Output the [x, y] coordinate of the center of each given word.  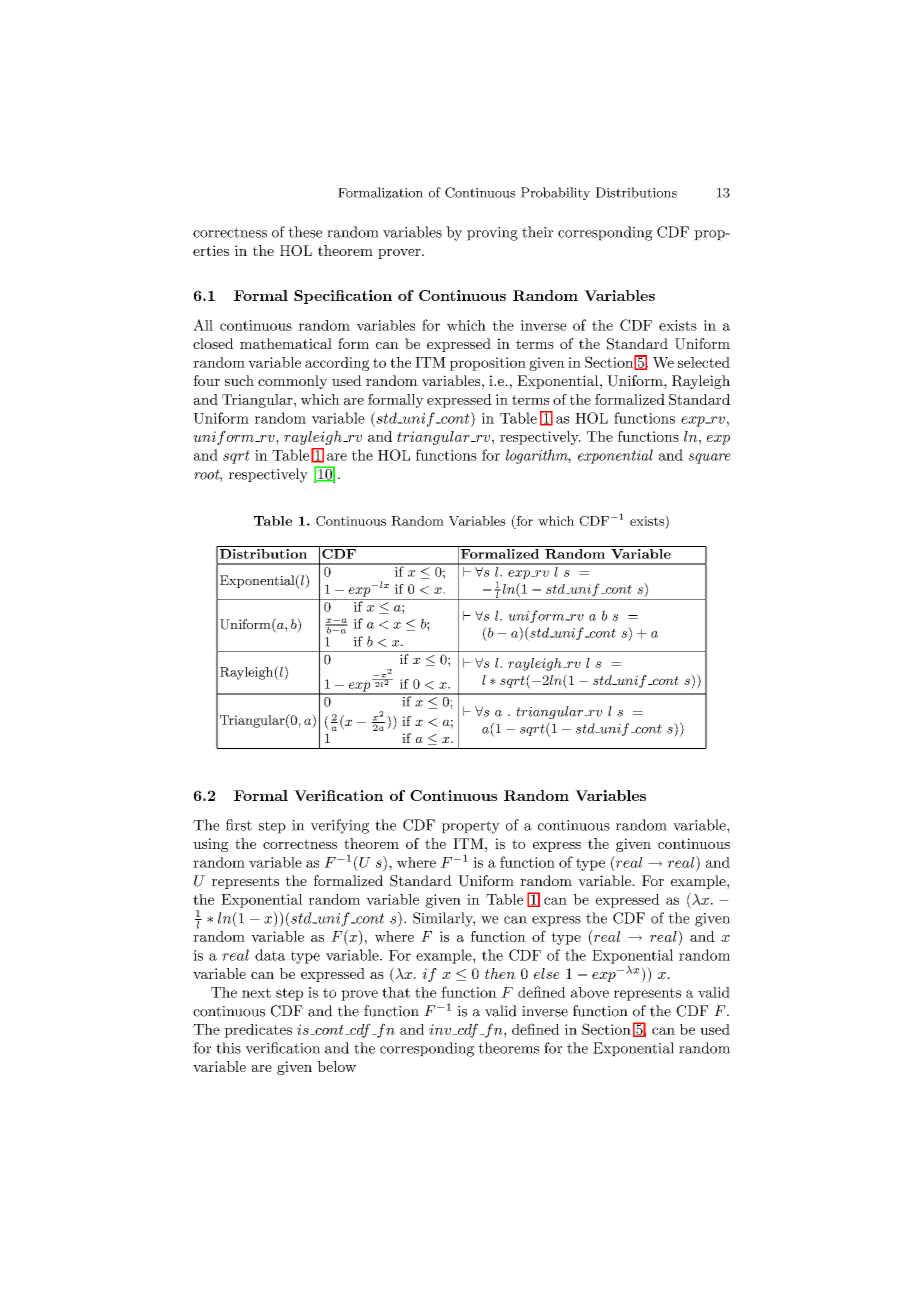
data [270, 955]
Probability [555, 193]
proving [492, 234]
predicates [258, 1031]
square [710, 458]
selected [704, 362]
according [337, 364]
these [305, 232]
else [547, 973]
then [500, 973]
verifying [340, 826]
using [210, 845]
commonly [292, 382]
